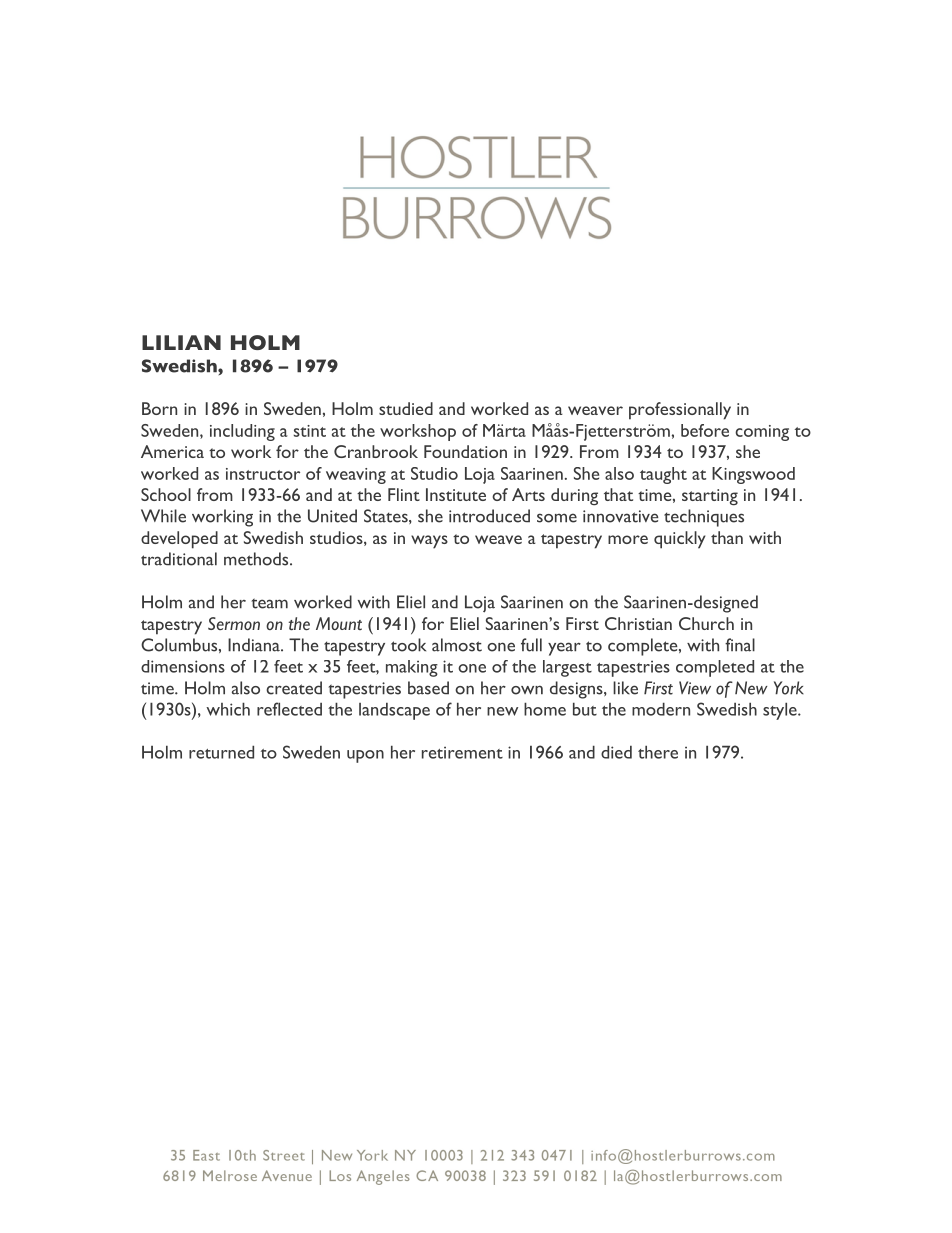 The width and height of the screenshot is (952, 1233). Describe the element at coordinates (465, 451) in the screenshot. I see `Foundation` at that location.
